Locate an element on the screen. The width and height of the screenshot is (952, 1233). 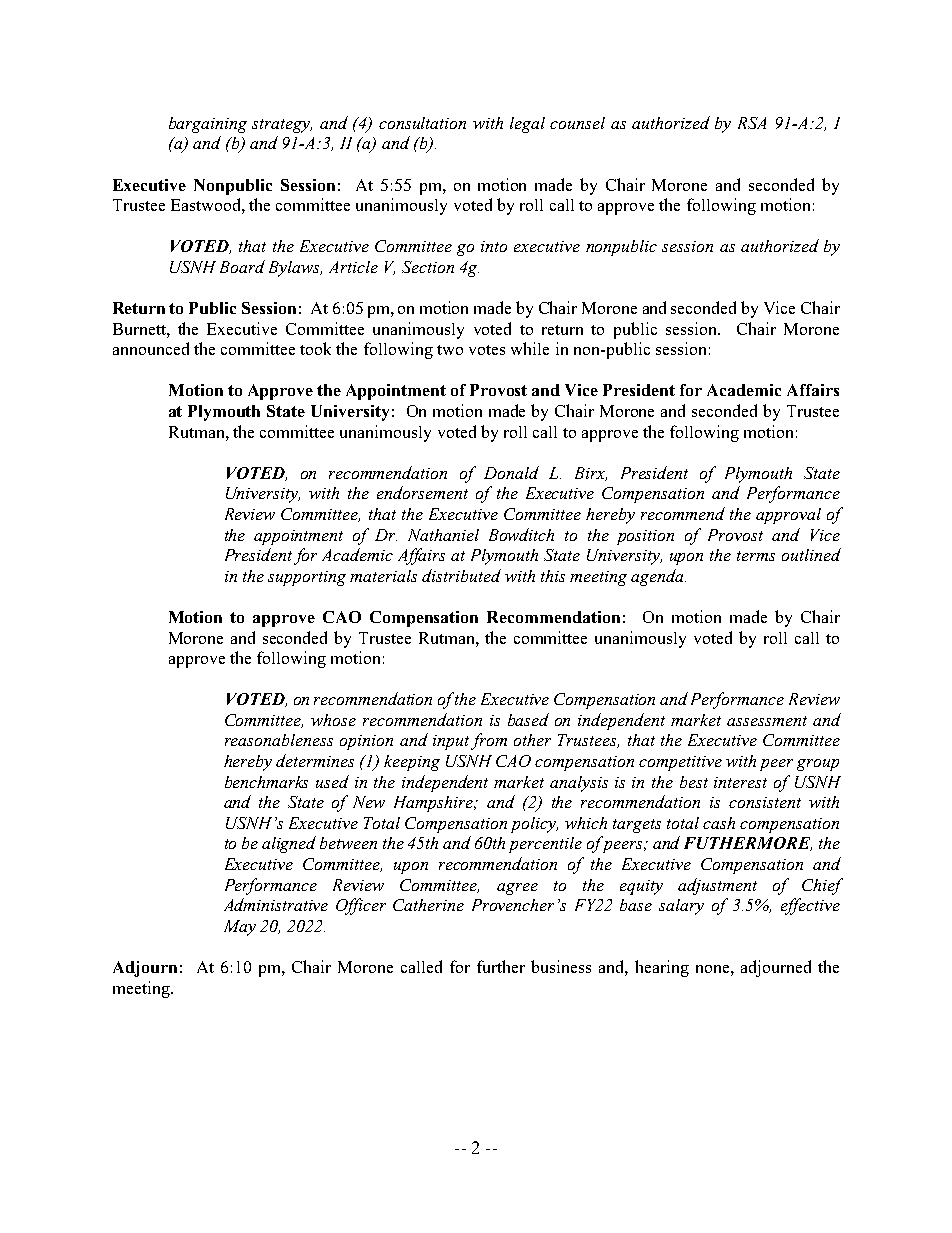
further is located at coordinates (501, 966).
